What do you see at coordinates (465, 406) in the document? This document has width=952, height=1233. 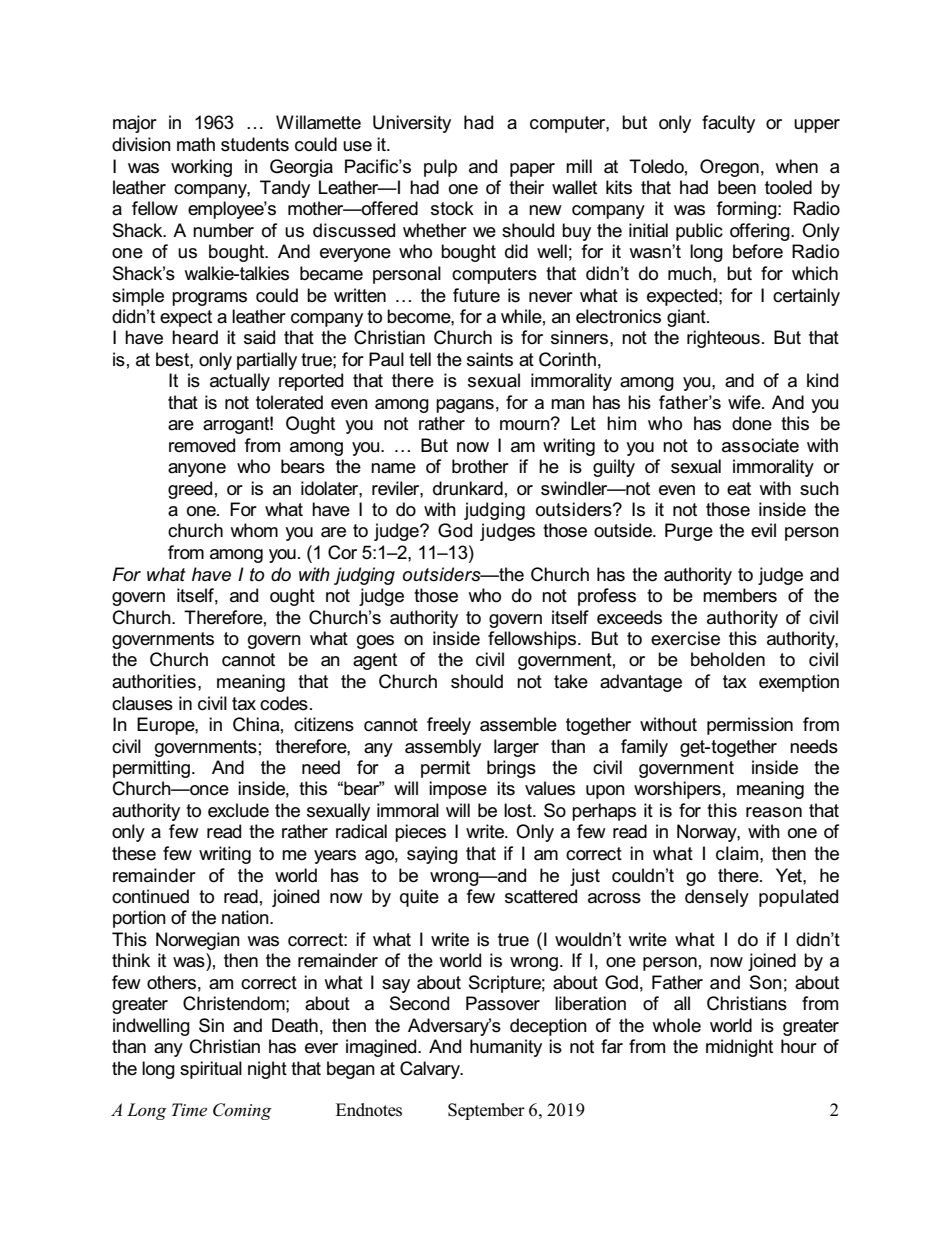 I see `pagans` at bounding box center [465, 406].
